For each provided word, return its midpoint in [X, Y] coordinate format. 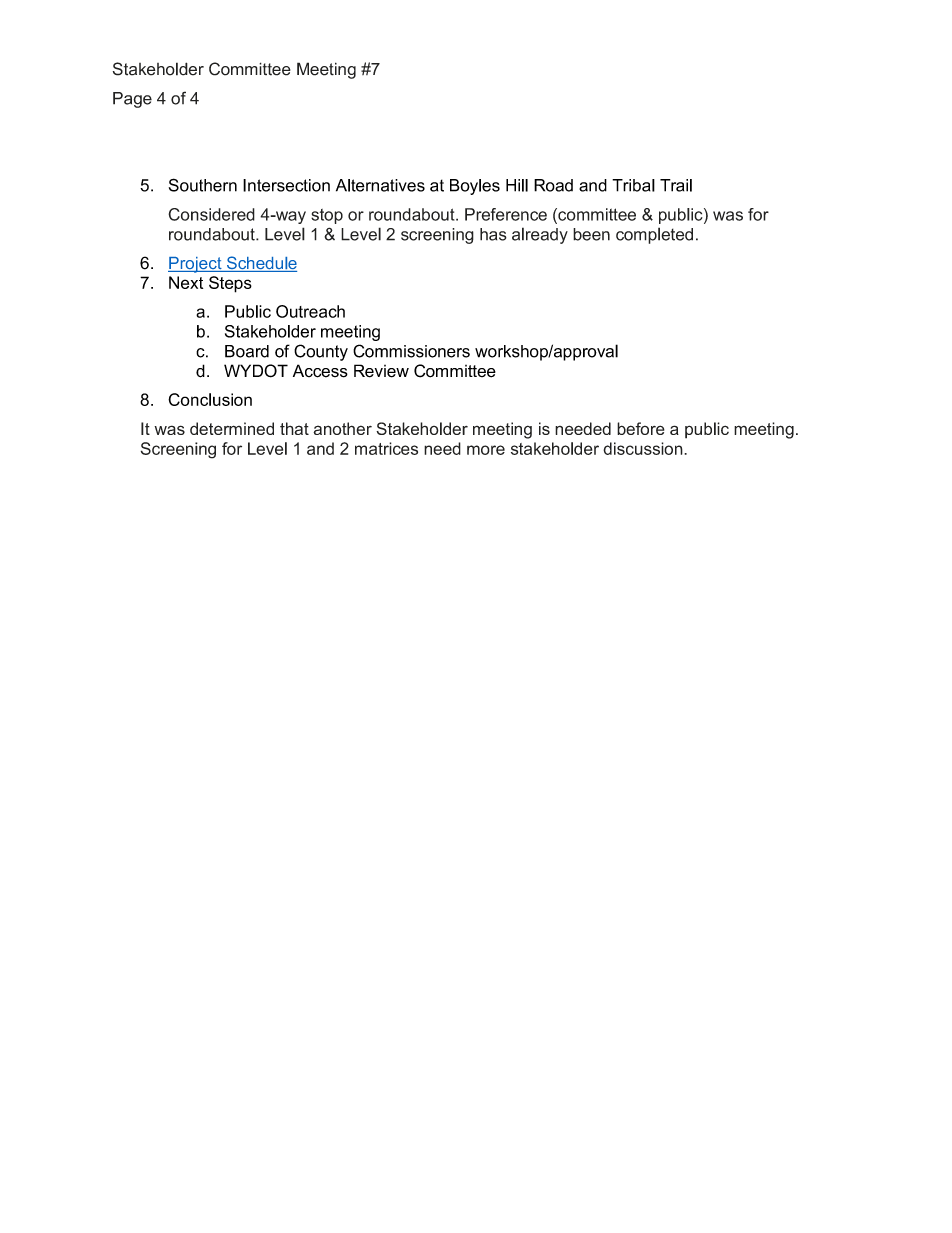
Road [553, 185]
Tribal [633, 185]
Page [132, 100]
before [641, 428]
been [591, 234]
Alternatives [380, 185]
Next [186, 282]
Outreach [310, 311]
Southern [203, 185]
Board [247, 351]
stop [327, 216]
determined [232, 428]
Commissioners [411, 351]
